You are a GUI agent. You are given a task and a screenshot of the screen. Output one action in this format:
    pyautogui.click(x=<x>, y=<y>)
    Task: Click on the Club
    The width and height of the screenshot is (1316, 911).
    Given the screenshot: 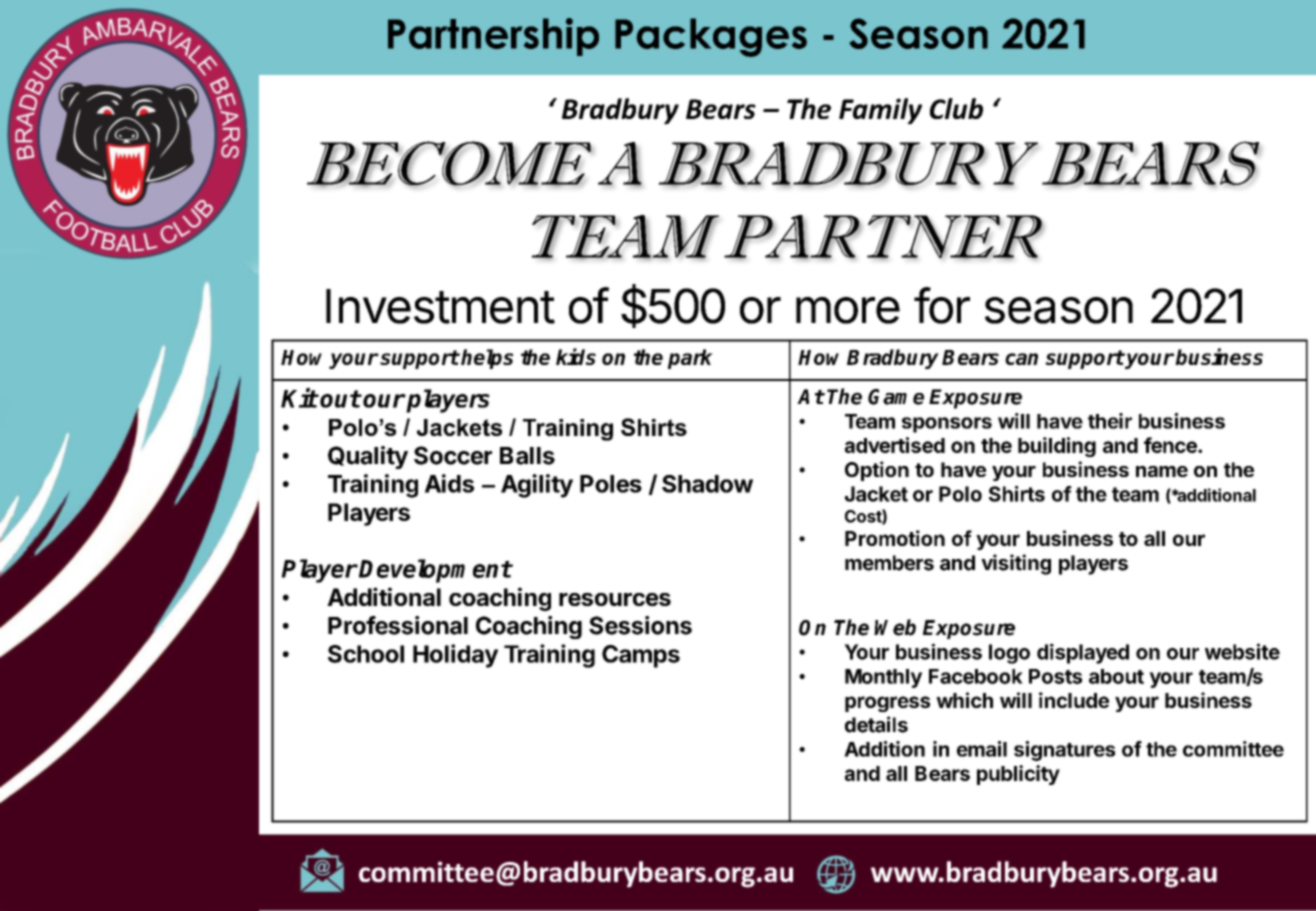 What is the action you would take?
    pyautogui.click(x=956, y=108)
